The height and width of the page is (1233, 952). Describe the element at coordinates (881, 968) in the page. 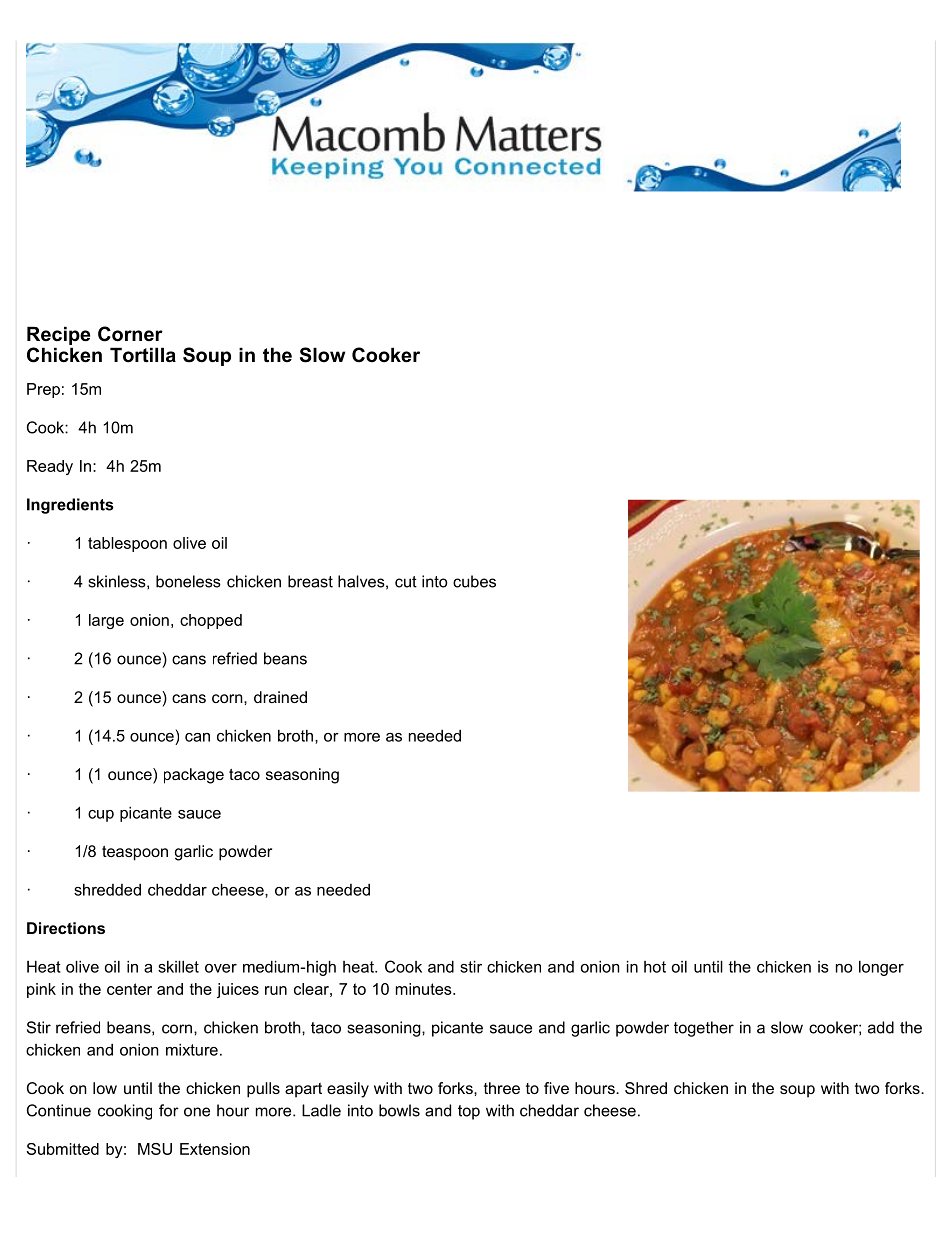

I see `longer` at that location.
